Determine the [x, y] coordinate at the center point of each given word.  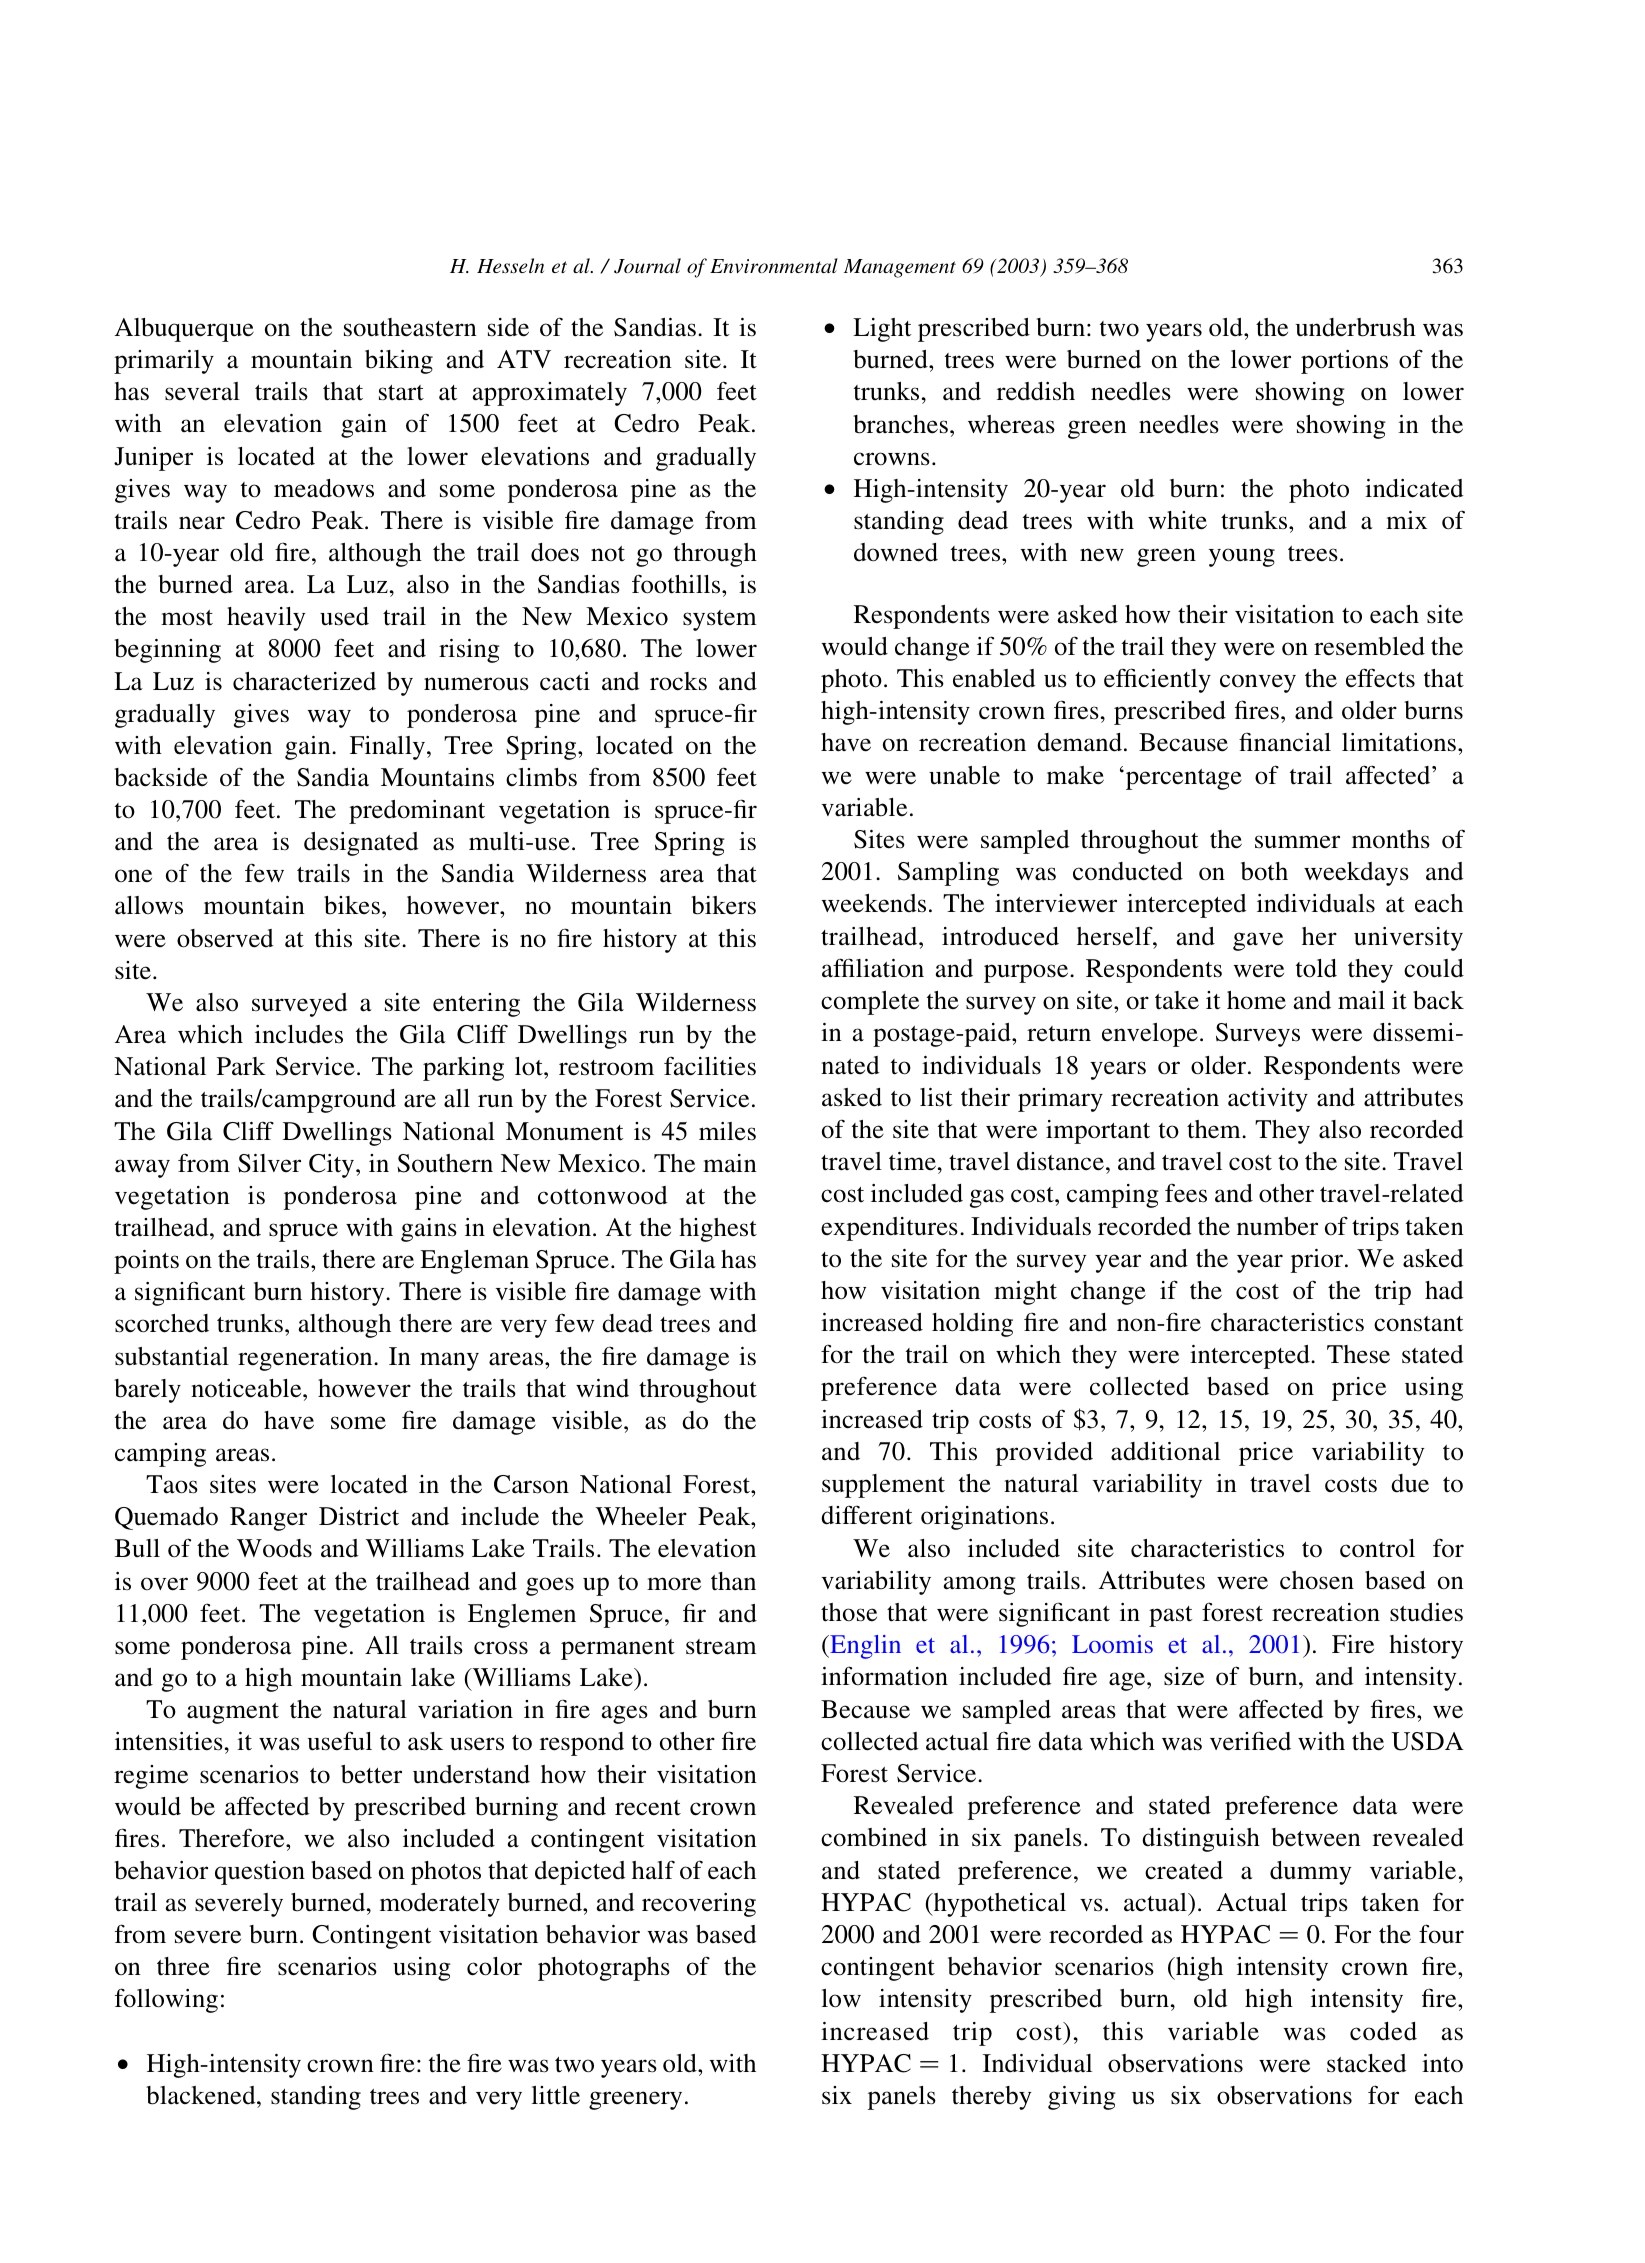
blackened [202, 2095]
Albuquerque [184, 330]
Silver [269, 1163]
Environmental [774, 265]
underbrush [1355, 327]
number [1277, 1226]
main [730, 1163]
